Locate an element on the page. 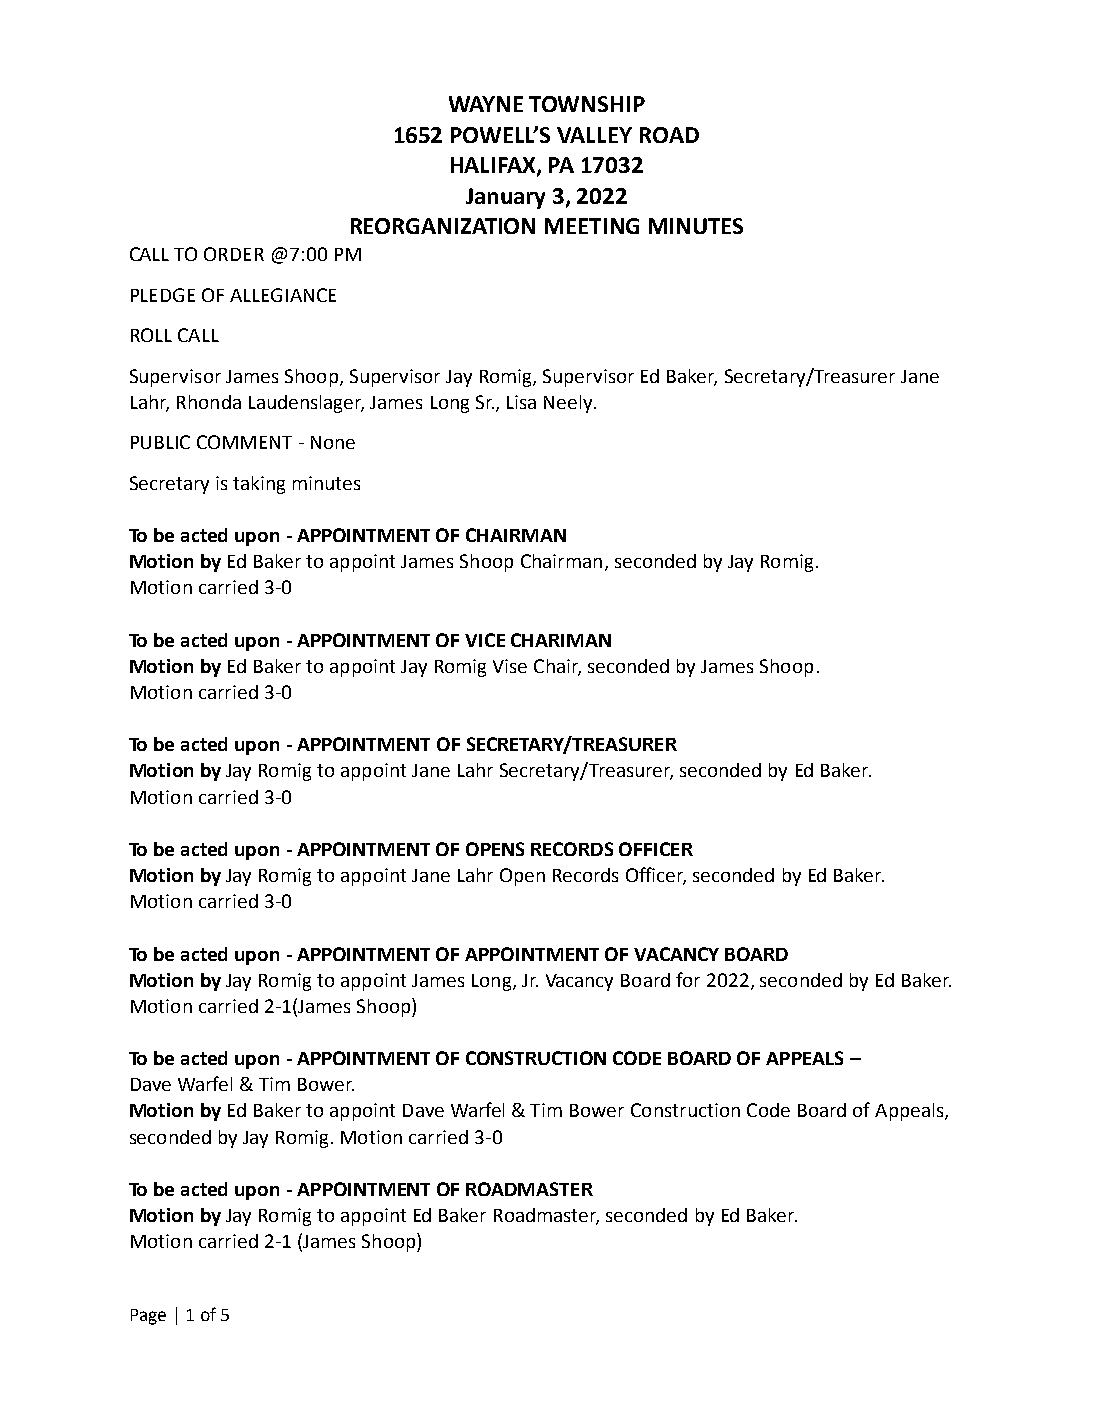 The image size is (1093, 1414). taking is located at coordinates (259, 485).
